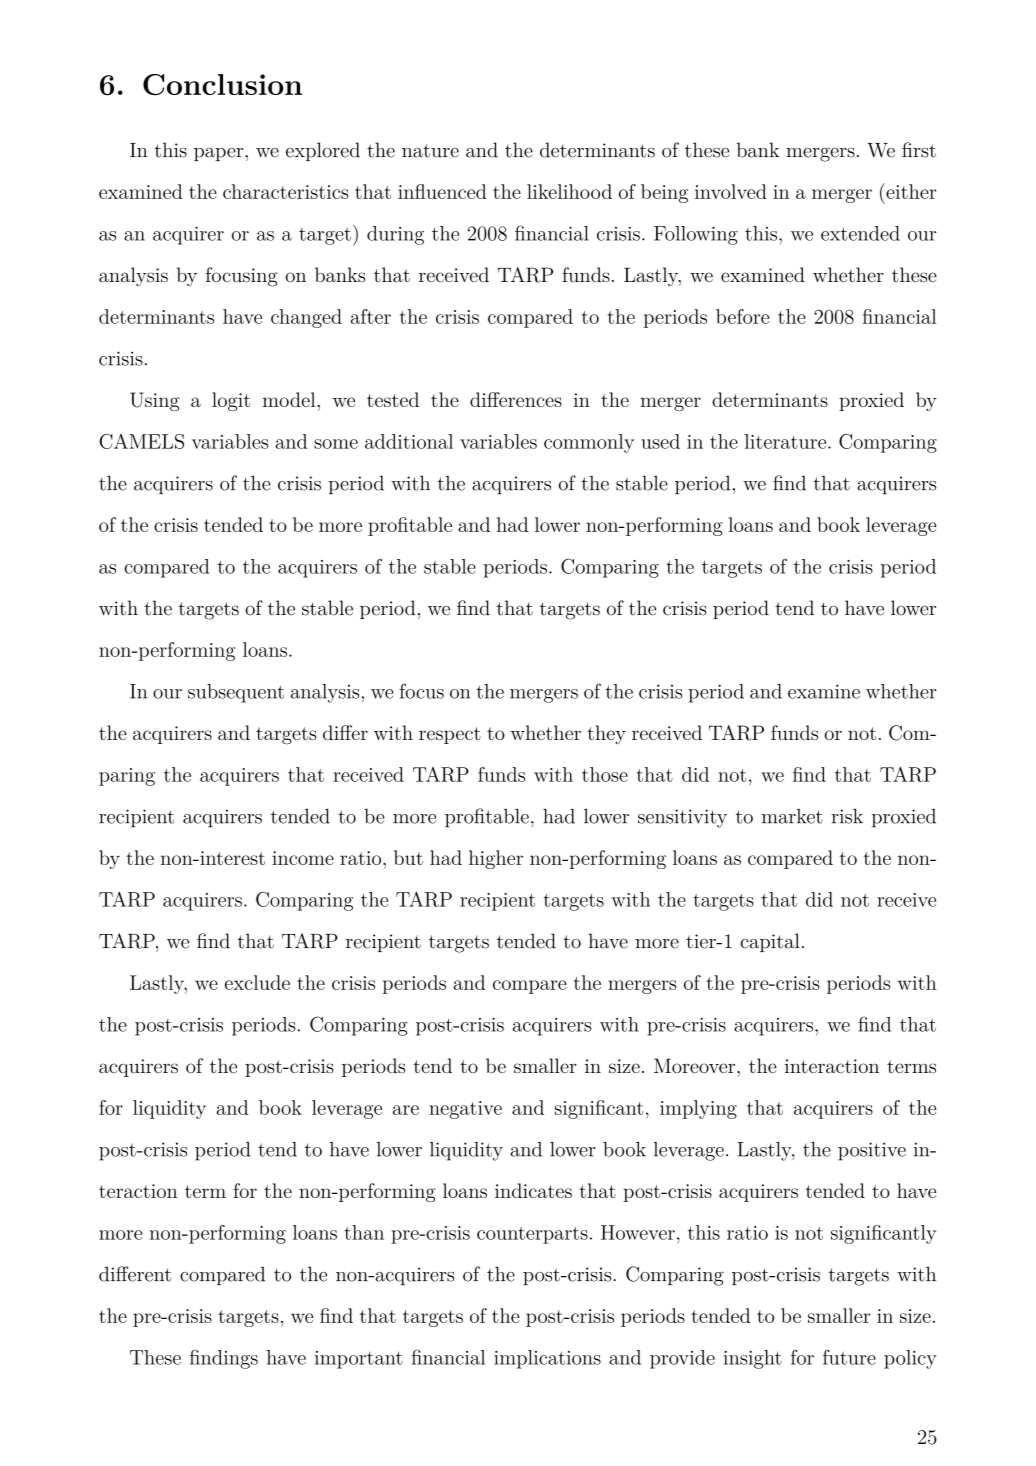 The image size is (1036, 1466). I want to click on likelihood, so click(569, 191).
